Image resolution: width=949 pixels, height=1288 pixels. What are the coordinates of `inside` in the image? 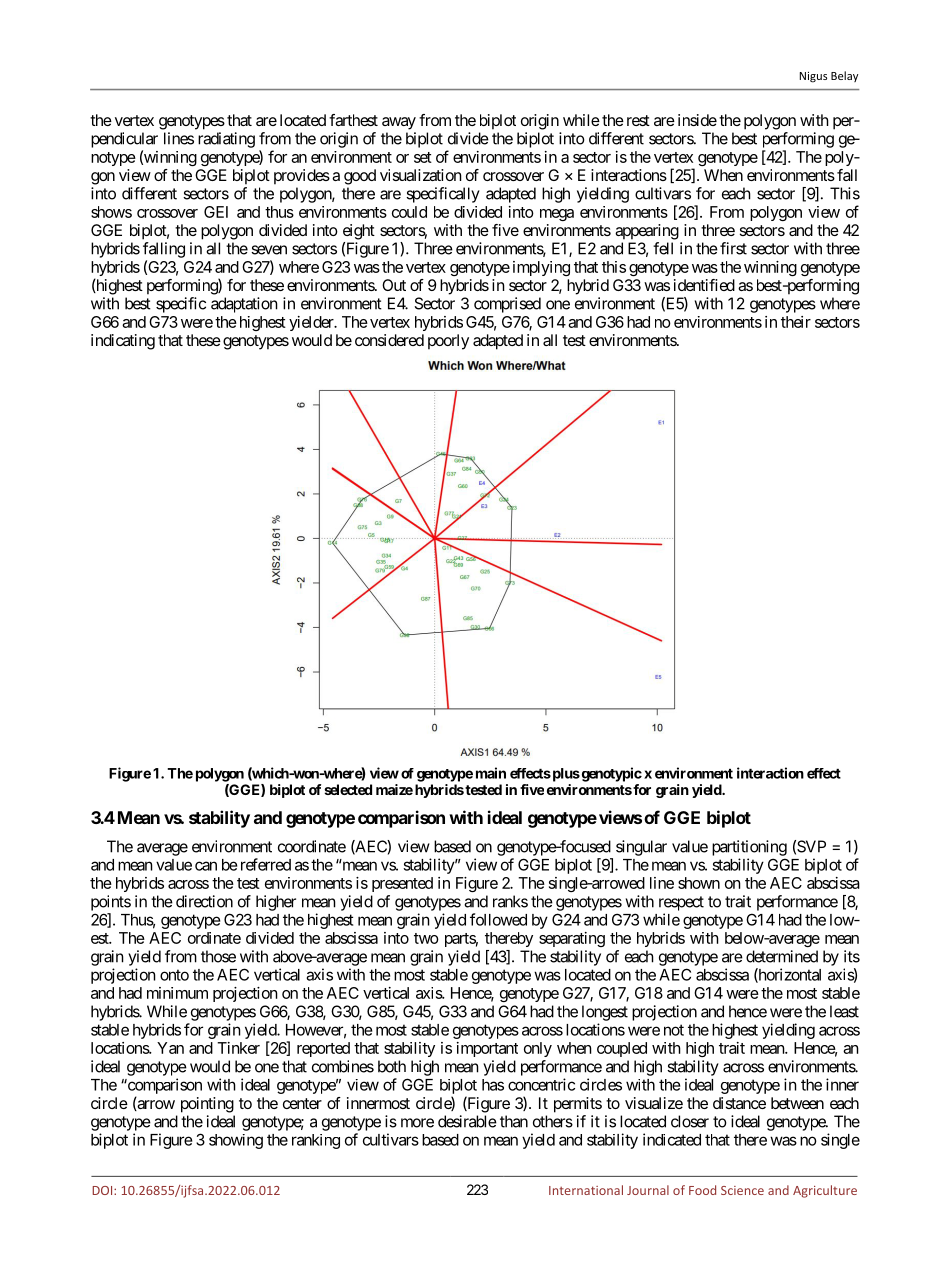 It's located at (697, 120).
